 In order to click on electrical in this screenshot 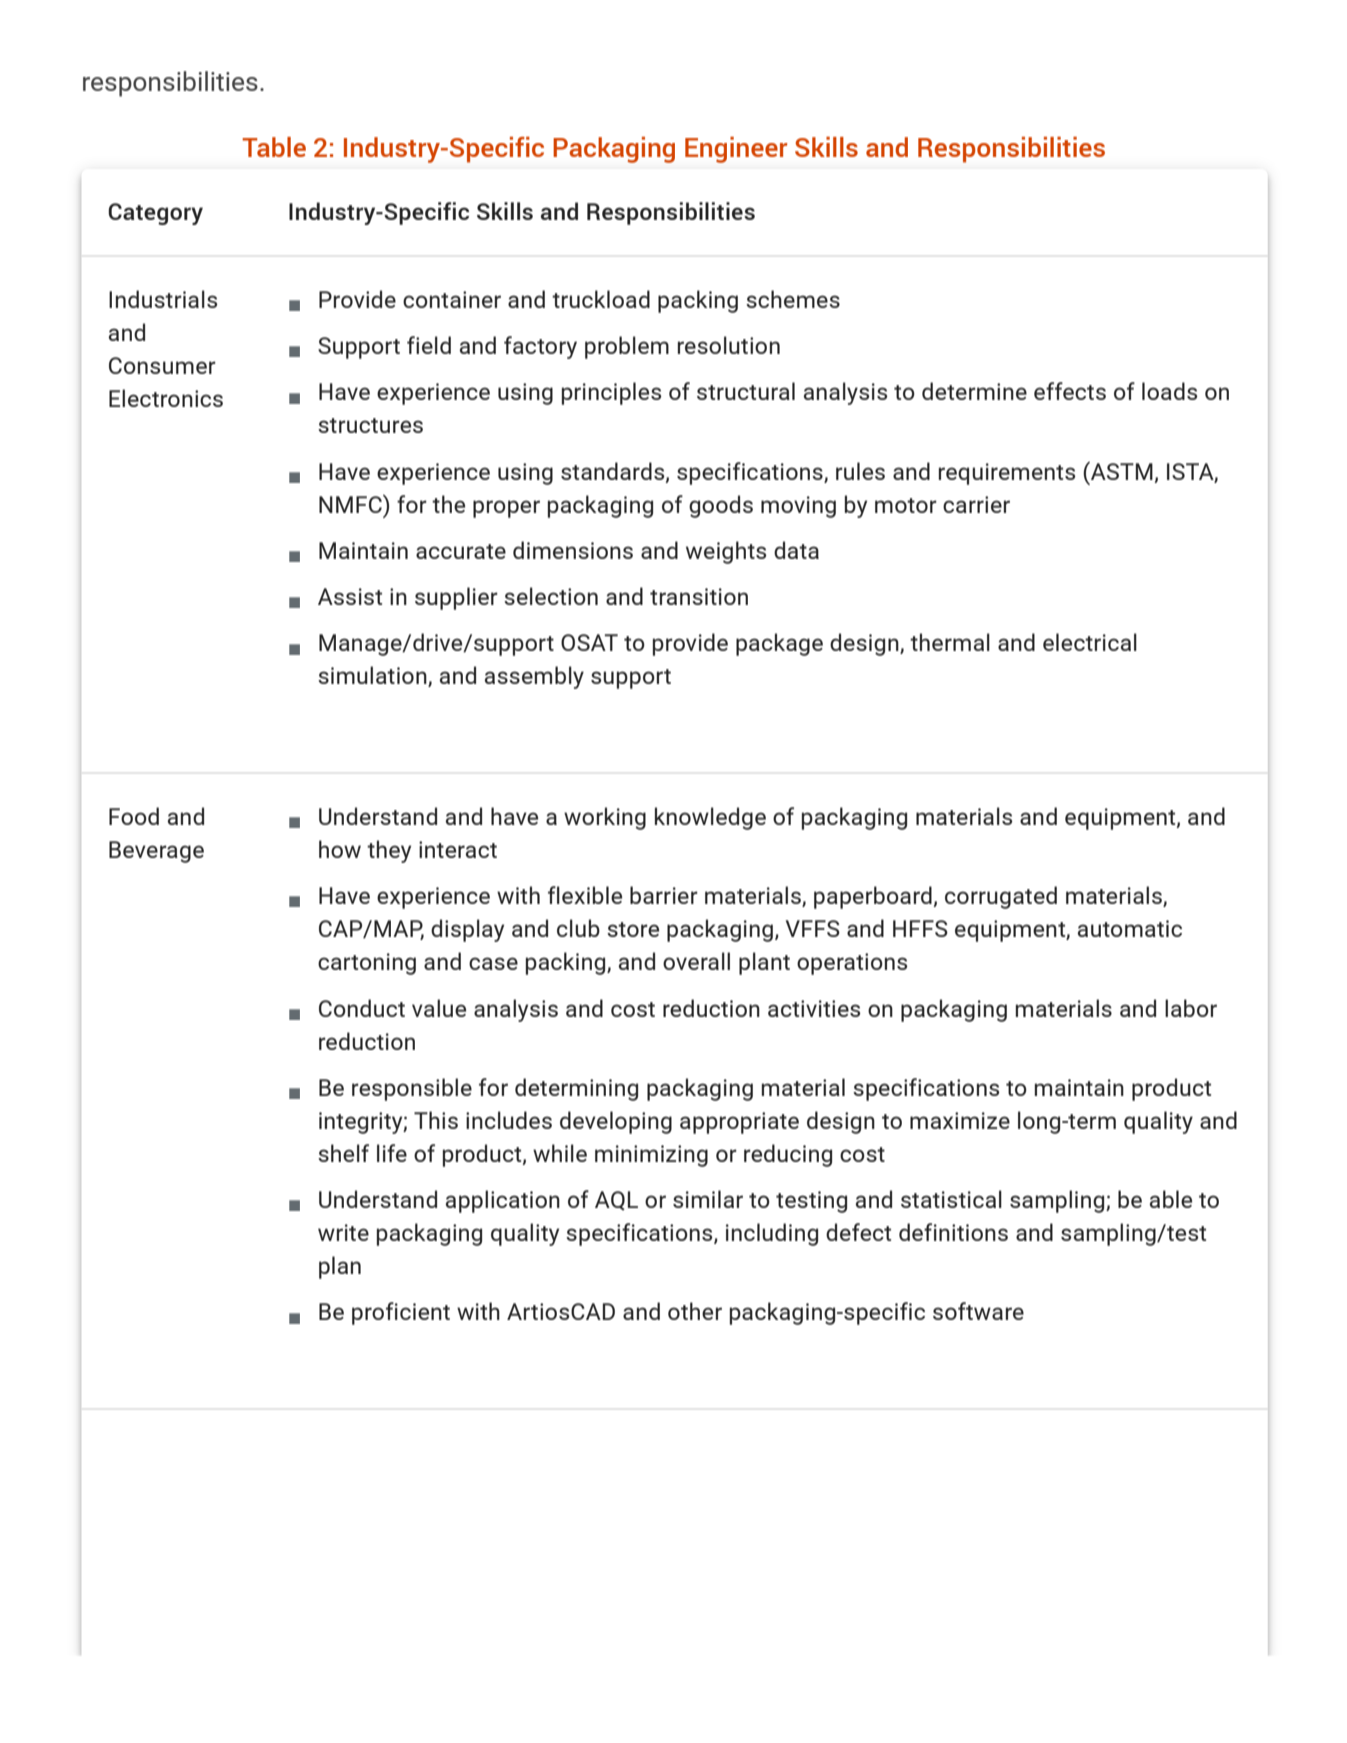, I will do `click(1090, 642)`.
